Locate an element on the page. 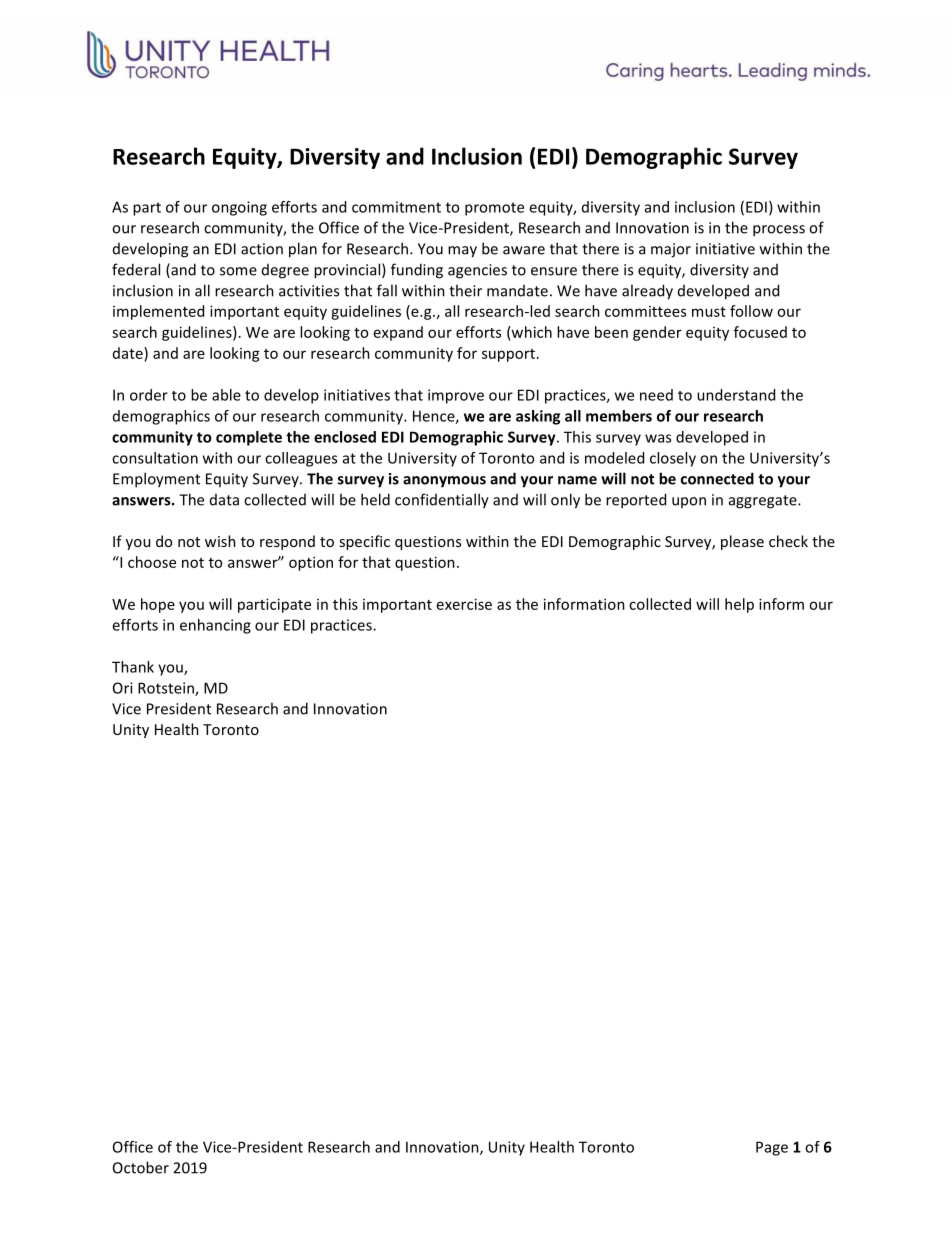 The height and width of the image is (1233, 952). October is located at coordinates (141, 1167).
